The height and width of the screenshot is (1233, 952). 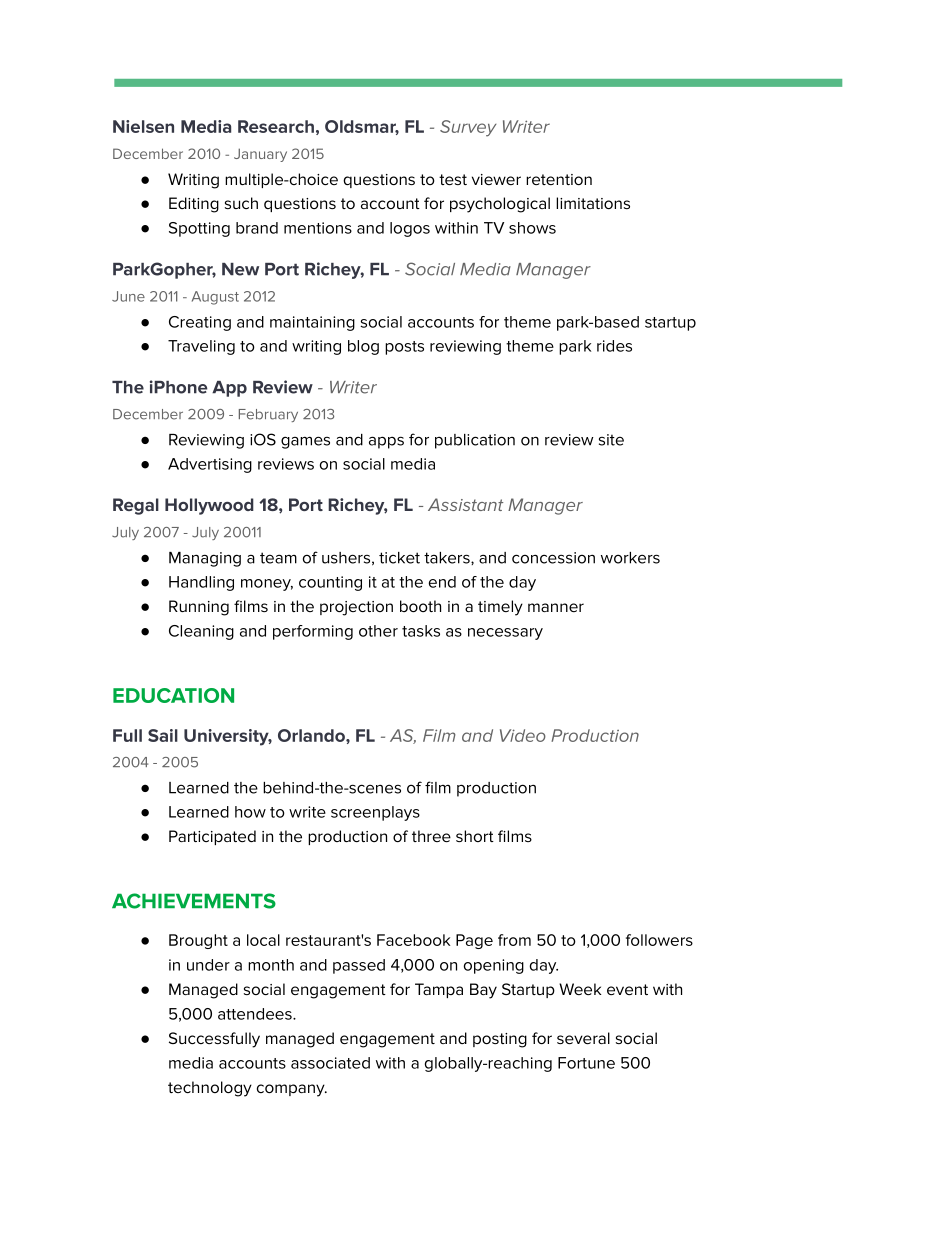 What do you see at coordinates (210, 1089) in the screenshot?
I see `technology` at bounding box center [210, 1089].
